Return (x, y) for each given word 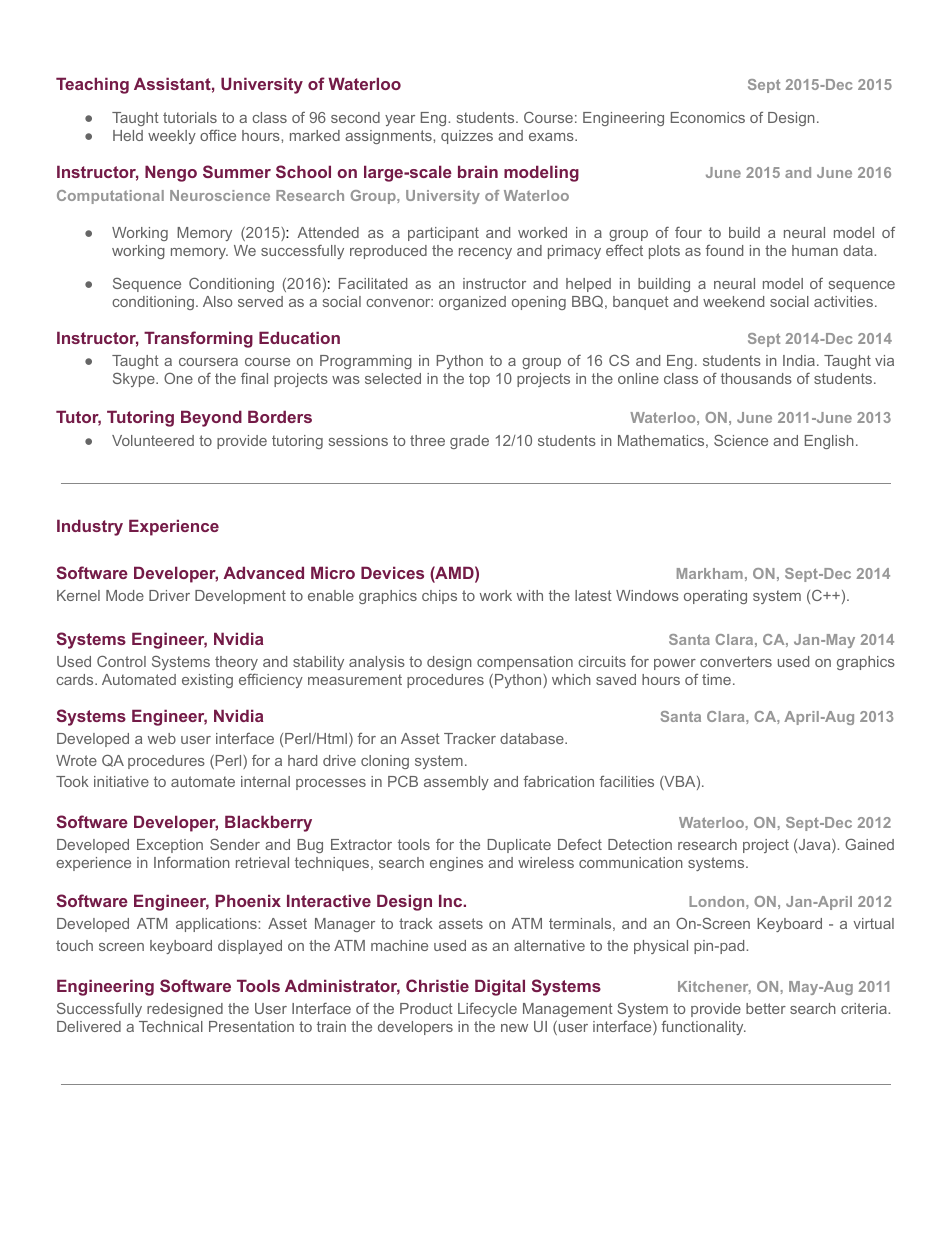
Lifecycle (487, 1010)
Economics (708, 117)
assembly (456, 783)
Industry (90, 527)
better (766, 1008)
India (799, 360)
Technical (171, 1026)
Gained (869, 844)
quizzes (467, 137)
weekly (172, 137)
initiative (121, 781)
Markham (710, 573)
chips (439, 597)
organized (472, 303)
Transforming (198, 339)
